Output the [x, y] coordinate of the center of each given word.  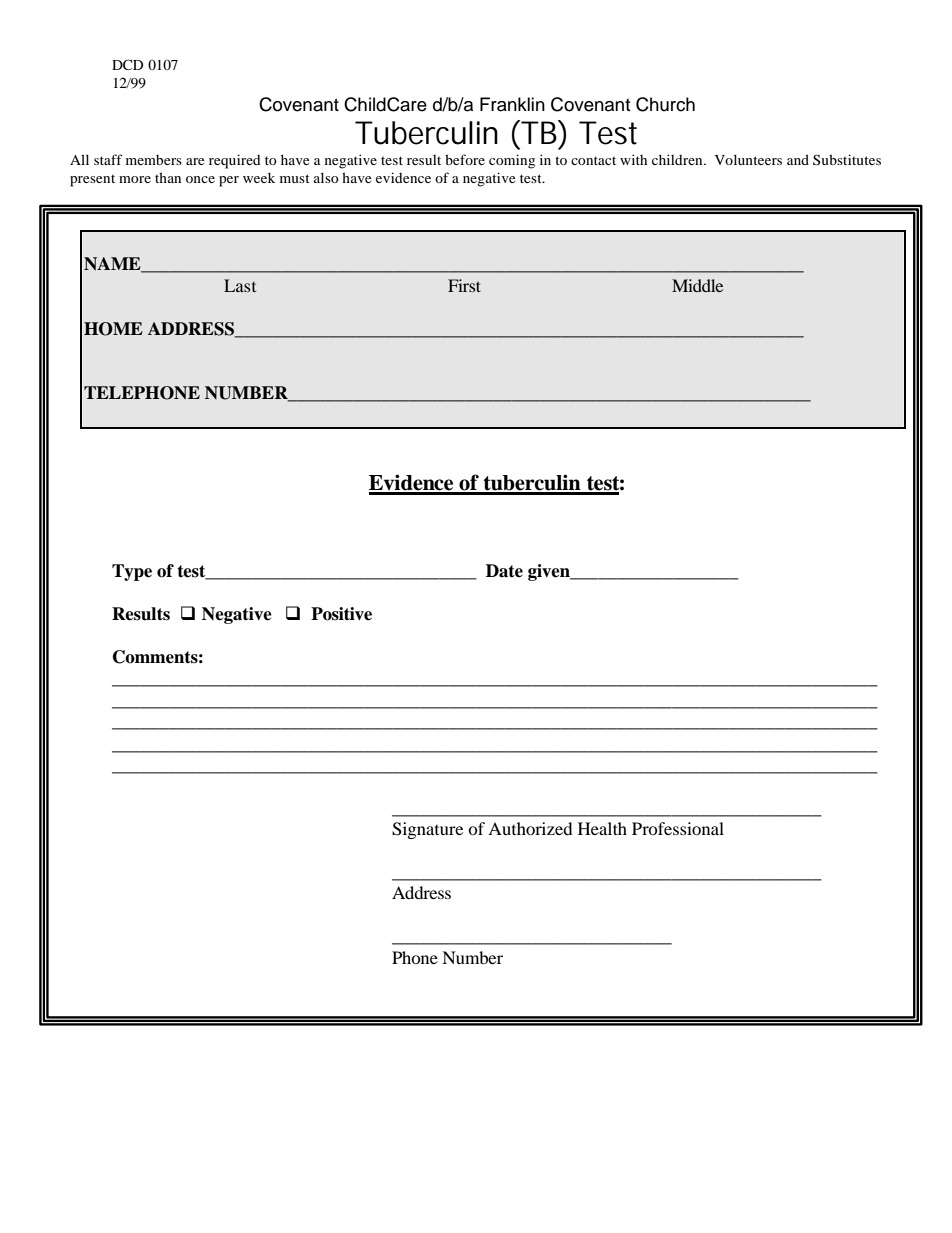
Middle [697, 285]
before [465, 159]
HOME [113, 329]
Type [132, 572]
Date [504, 571]
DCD [127, 65]
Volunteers [748, 159]
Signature [427, 830]
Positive [341, 614]
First [464, 285]
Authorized [530, 828]
